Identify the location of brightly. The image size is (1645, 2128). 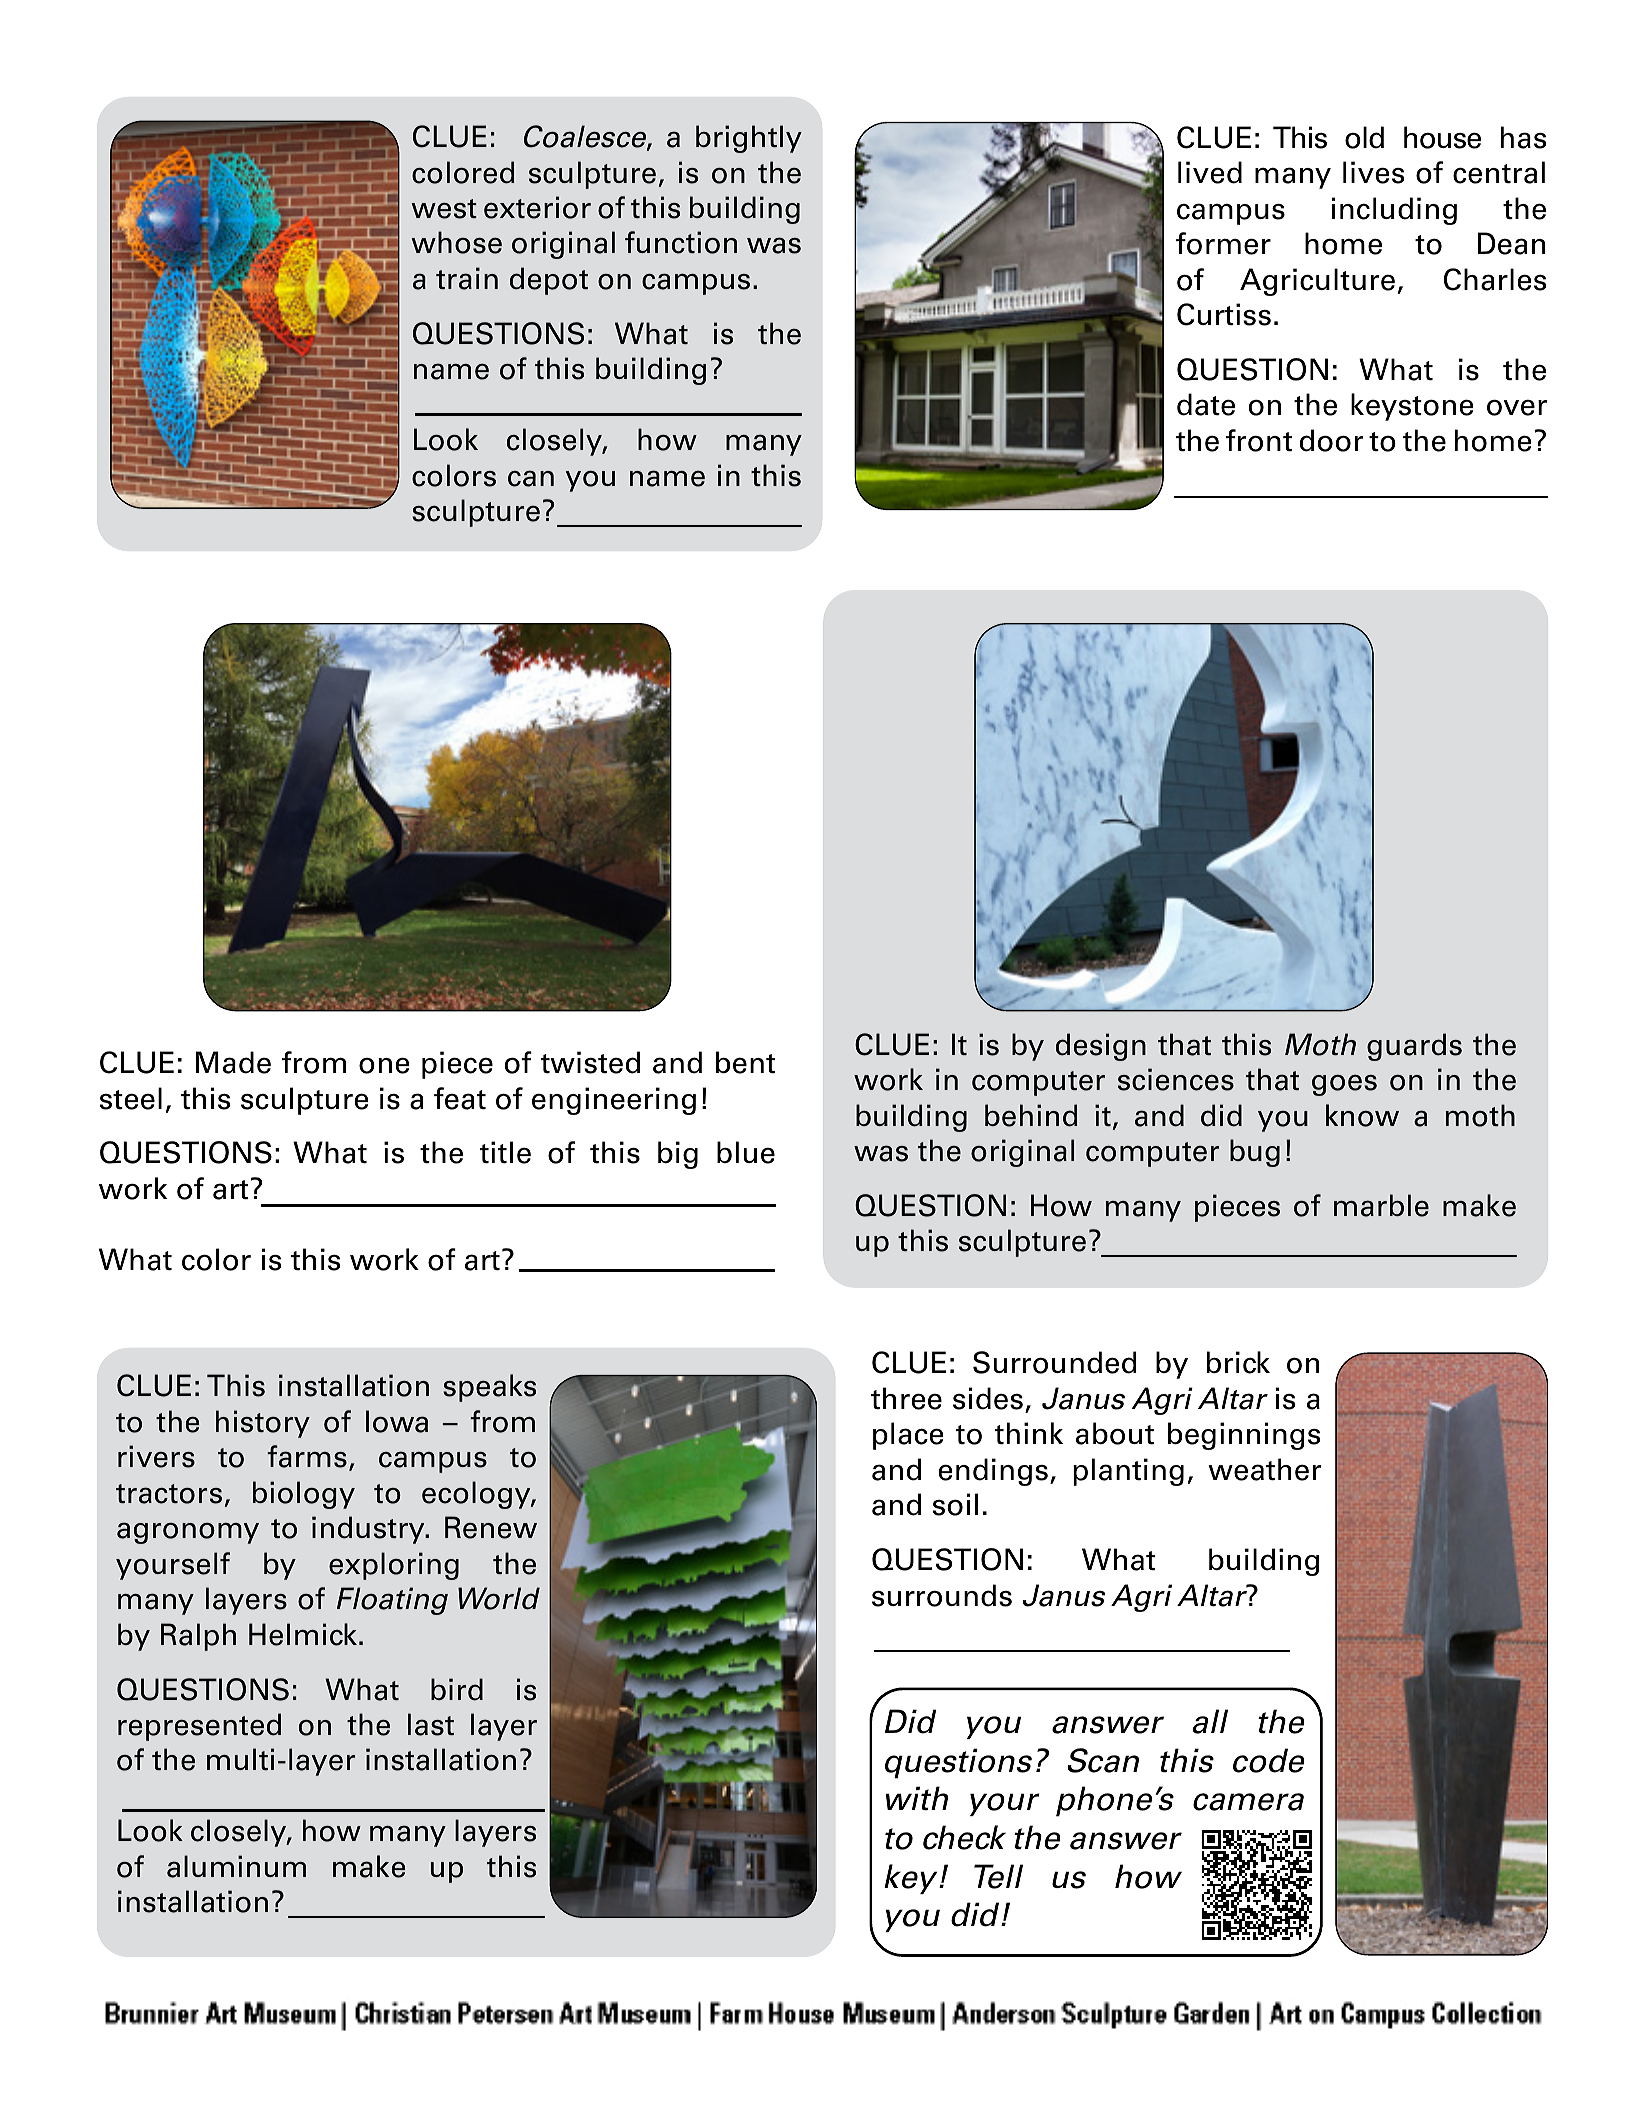
(749, 139).
